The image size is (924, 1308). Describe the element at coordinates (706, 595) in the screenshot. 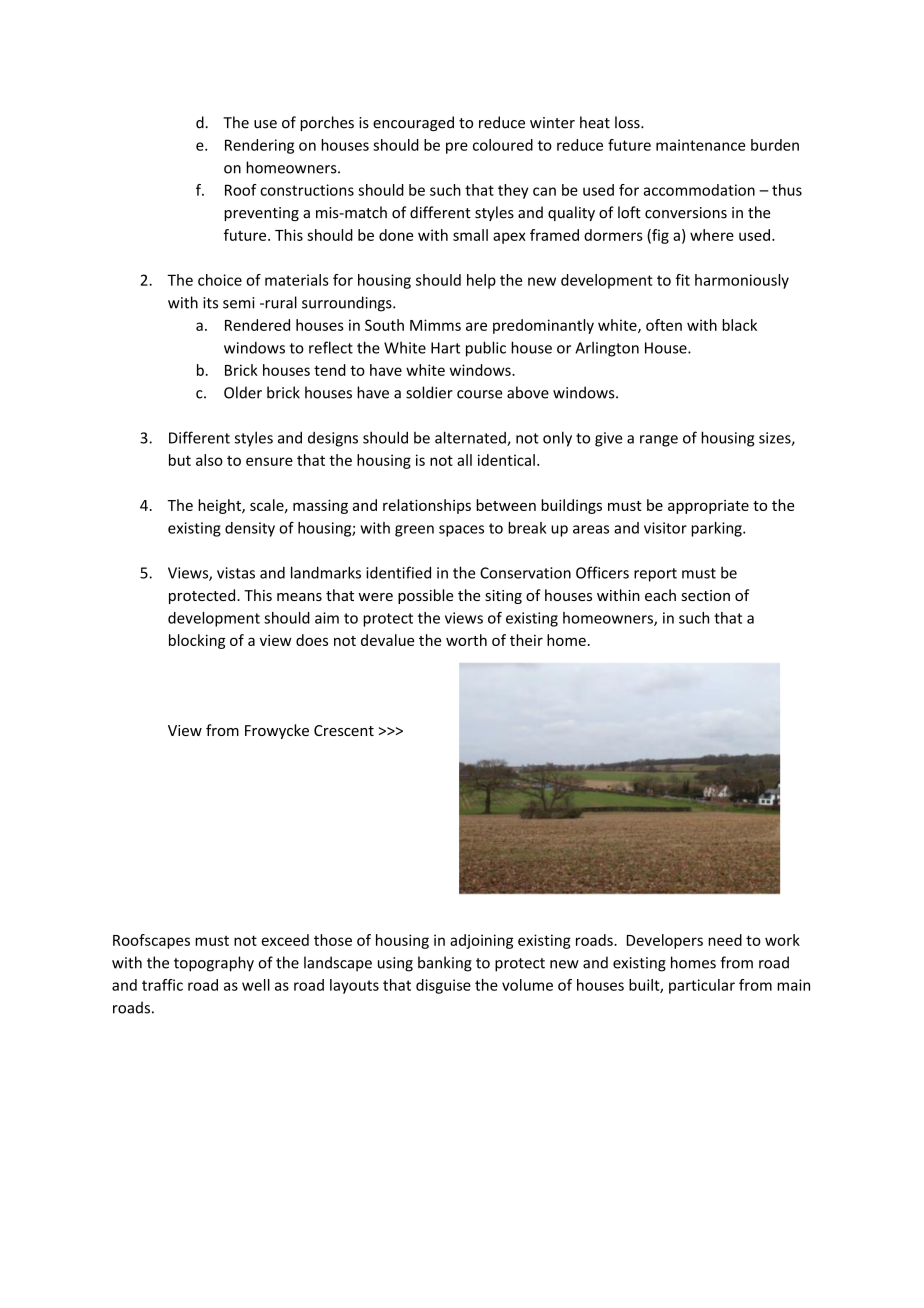

I see `section` at that location.
